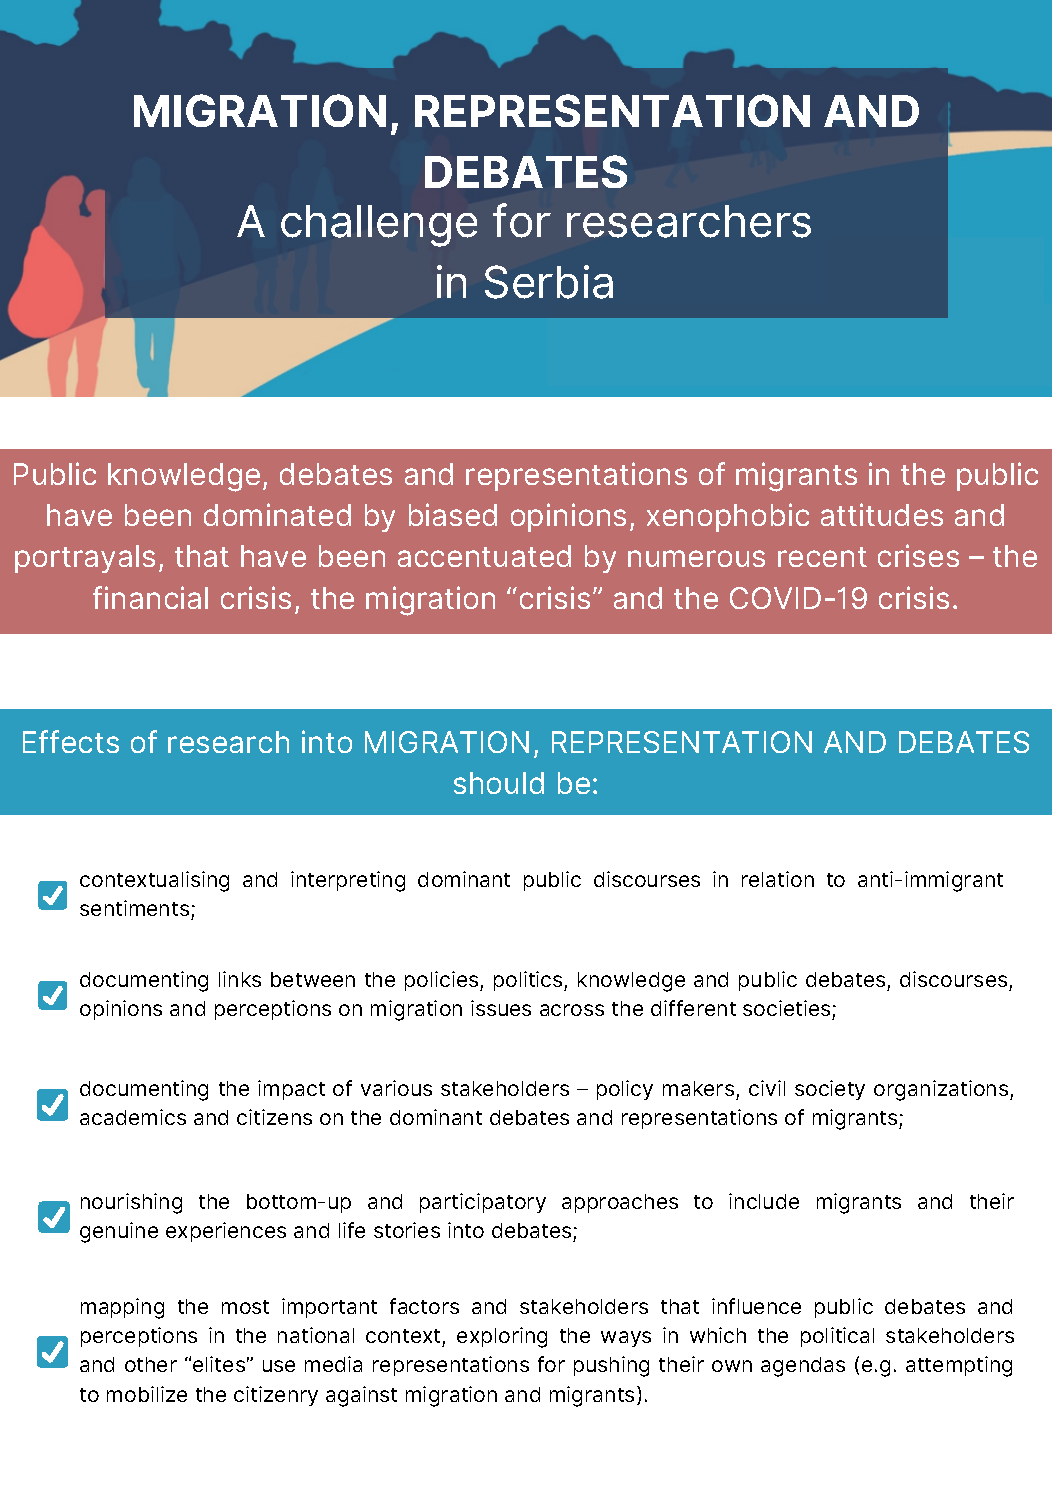 The height and width of the document is (1488, 1052). I want to click on political, so click(837, 1337).
